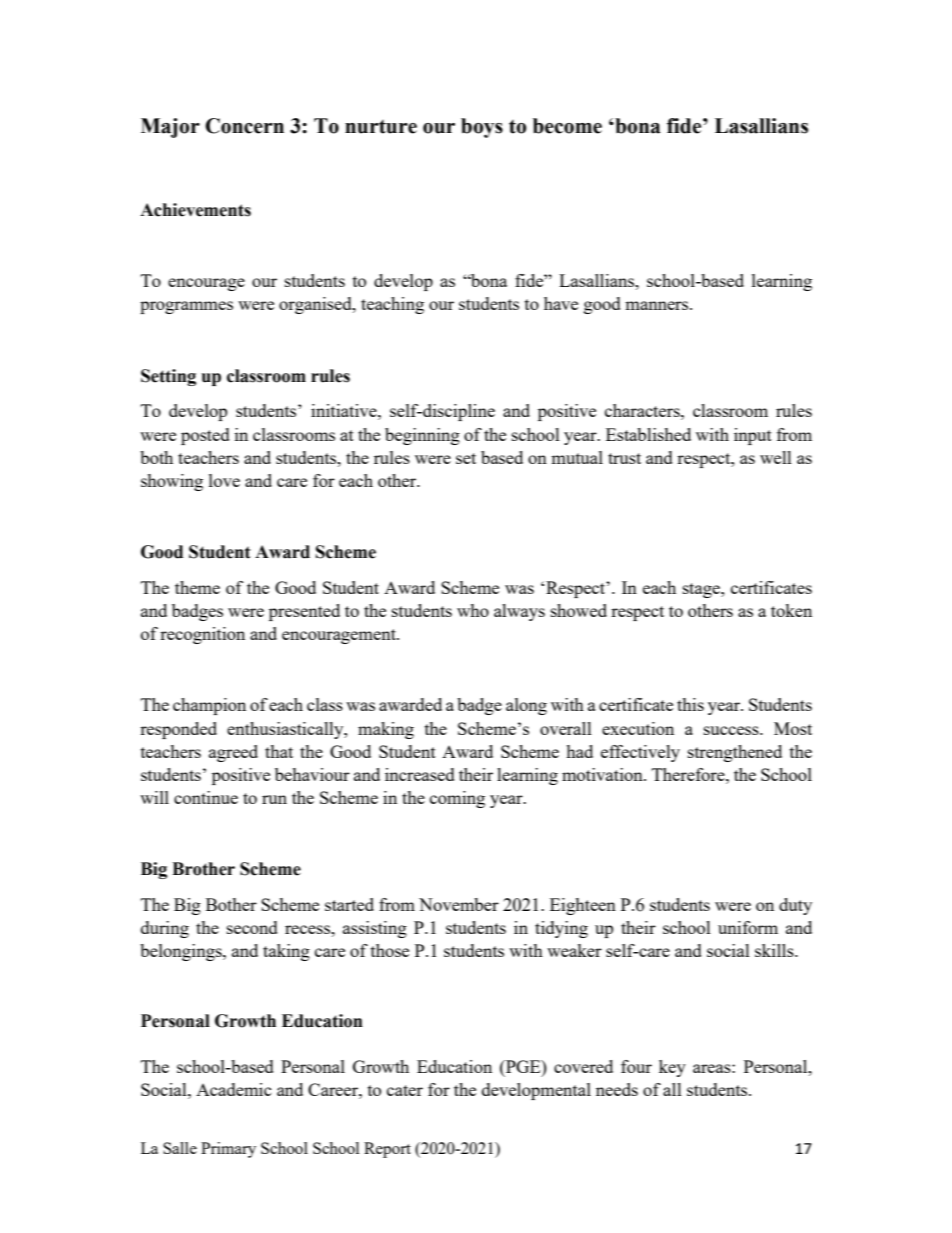  What do you see at coordinates (567, 126) in the image?
I see `become` at bounding box center [567, 126].
